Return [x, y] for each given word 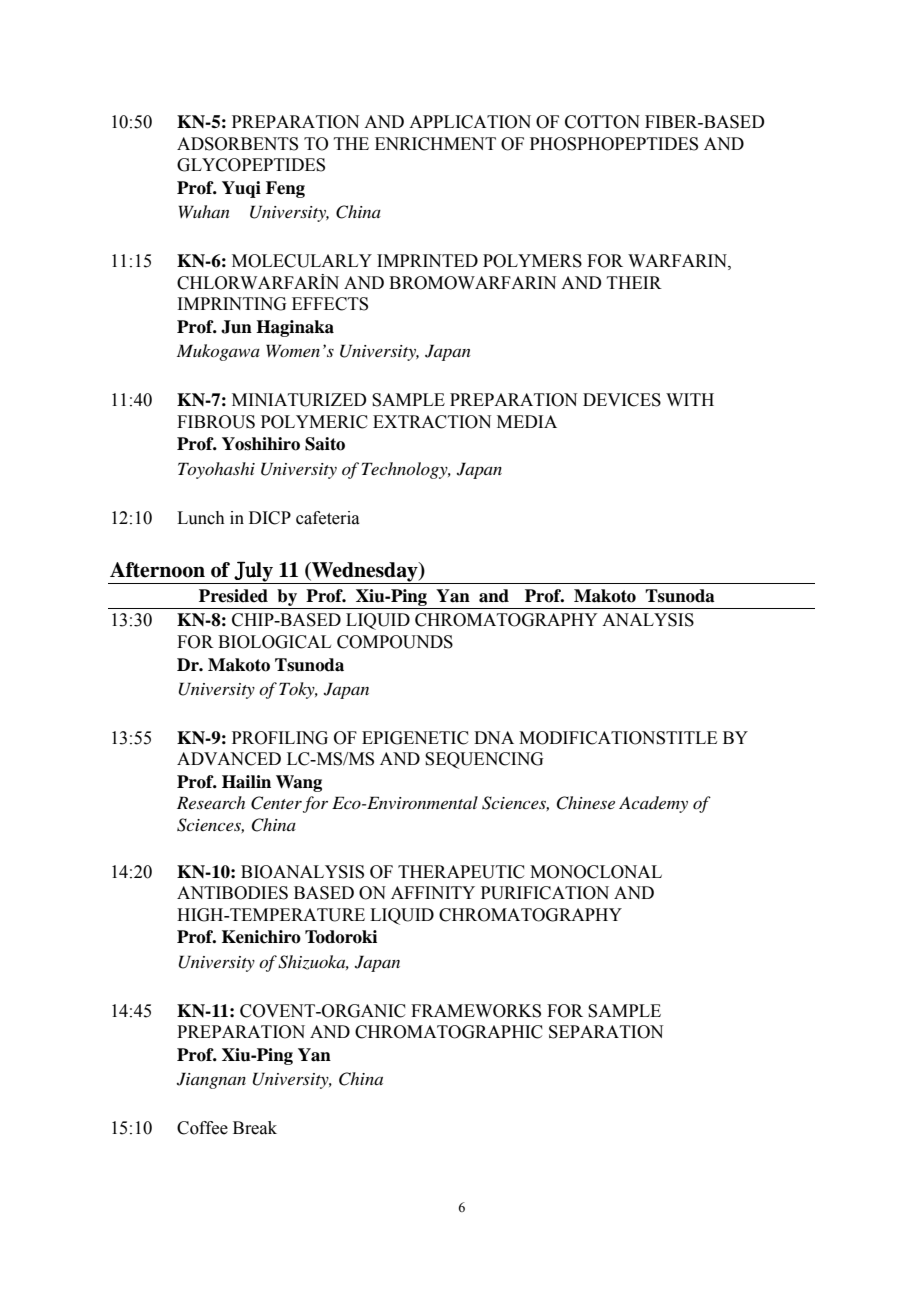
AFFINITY [433, 892]
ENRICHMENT [435, 144]
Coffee [202, 1128]
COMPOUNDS [395, 642]
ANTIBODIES [232, 893]
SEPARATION [606, 1032]
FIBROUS [216, 422]
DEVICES [622, 400]
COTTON [602, 122]
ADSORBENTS [237, 144]
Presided [233, 596]
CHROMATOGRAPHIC [449, 1032]
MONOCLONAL [596, 872]
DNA [494, 737]
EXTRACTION [432, 422]
